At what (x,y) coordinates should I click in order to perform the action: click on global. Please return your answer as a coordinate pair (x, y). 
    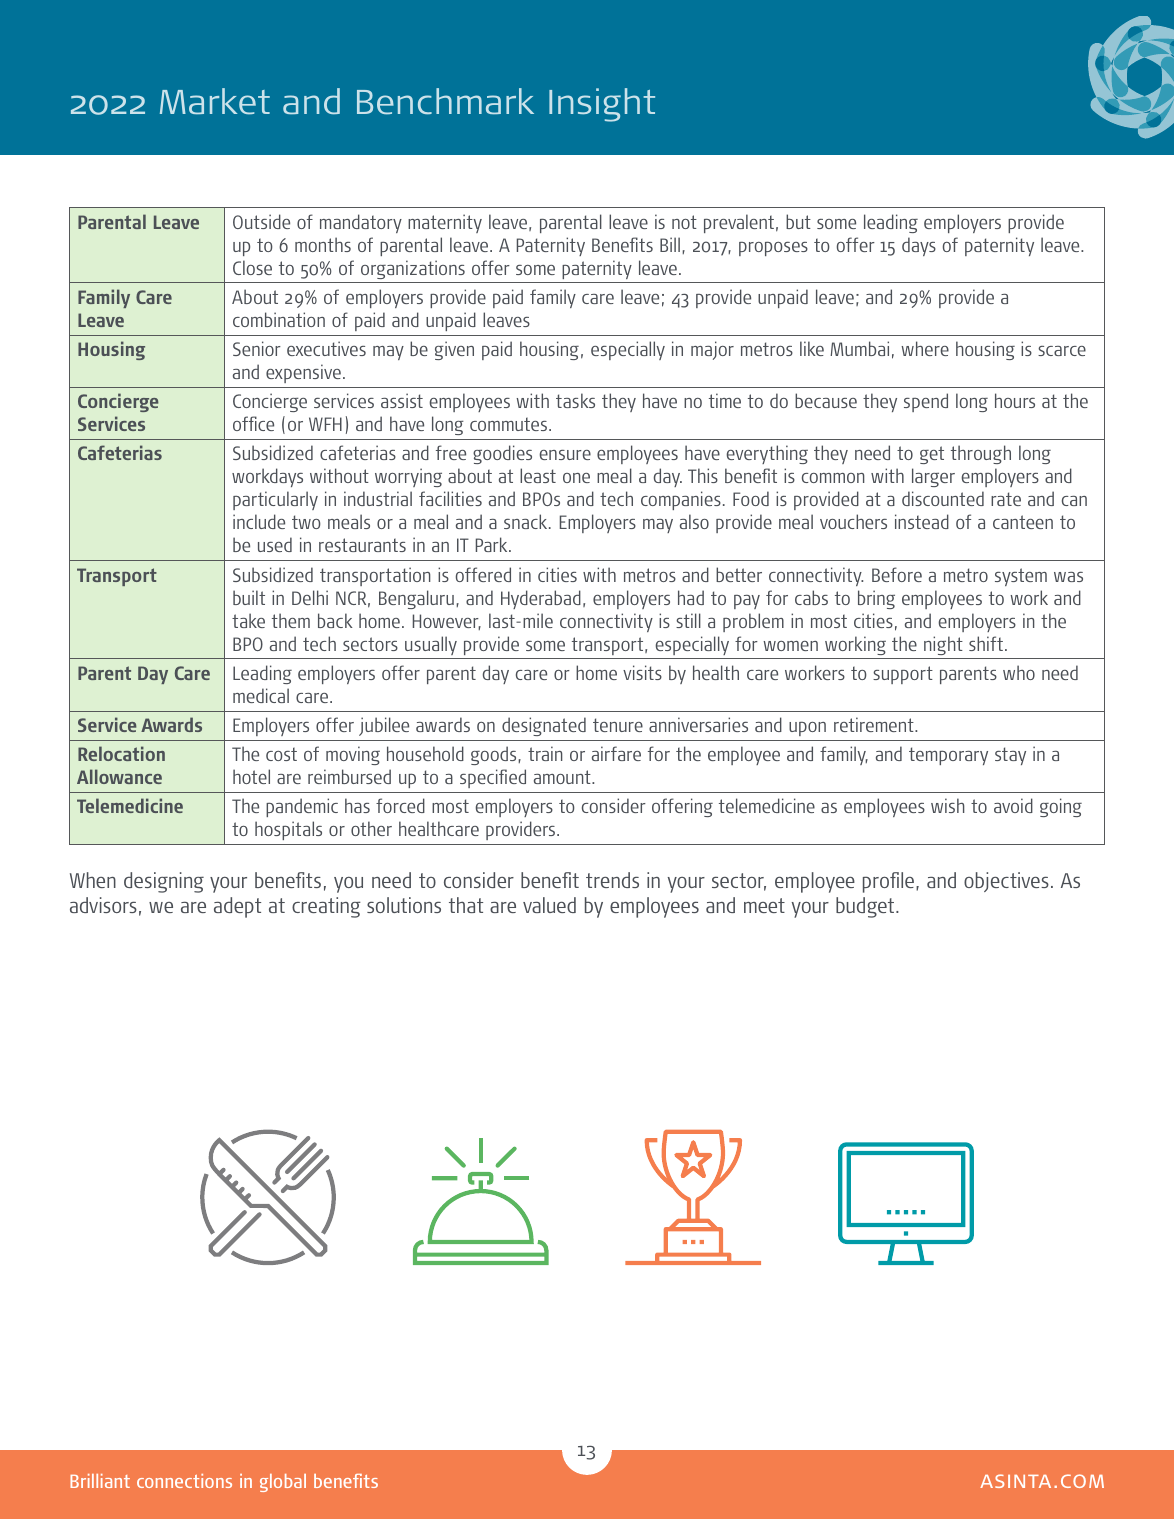
    Looking at the image, I should click on (283, 1483).
